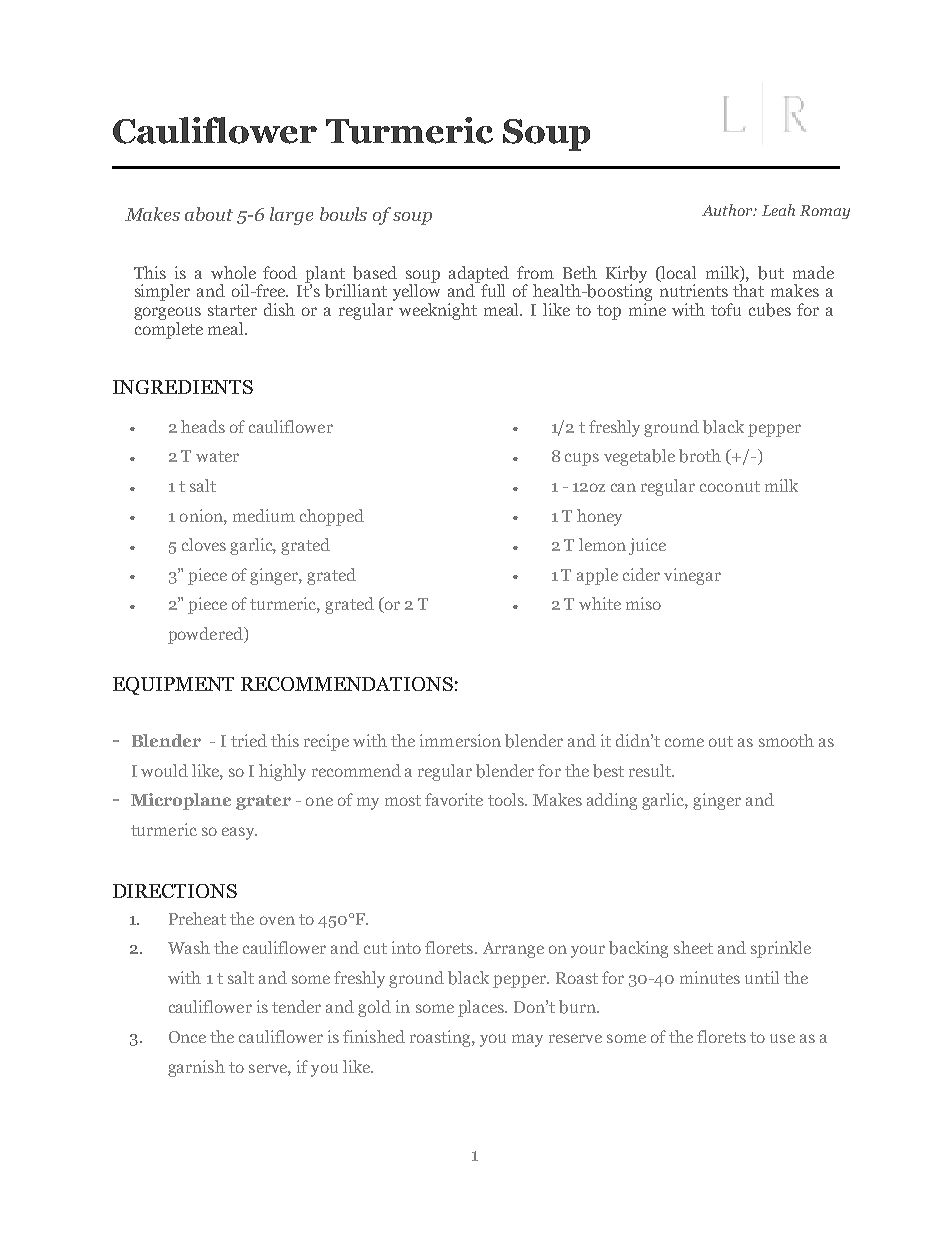  I want to click on Once, so click(187, 1037).
